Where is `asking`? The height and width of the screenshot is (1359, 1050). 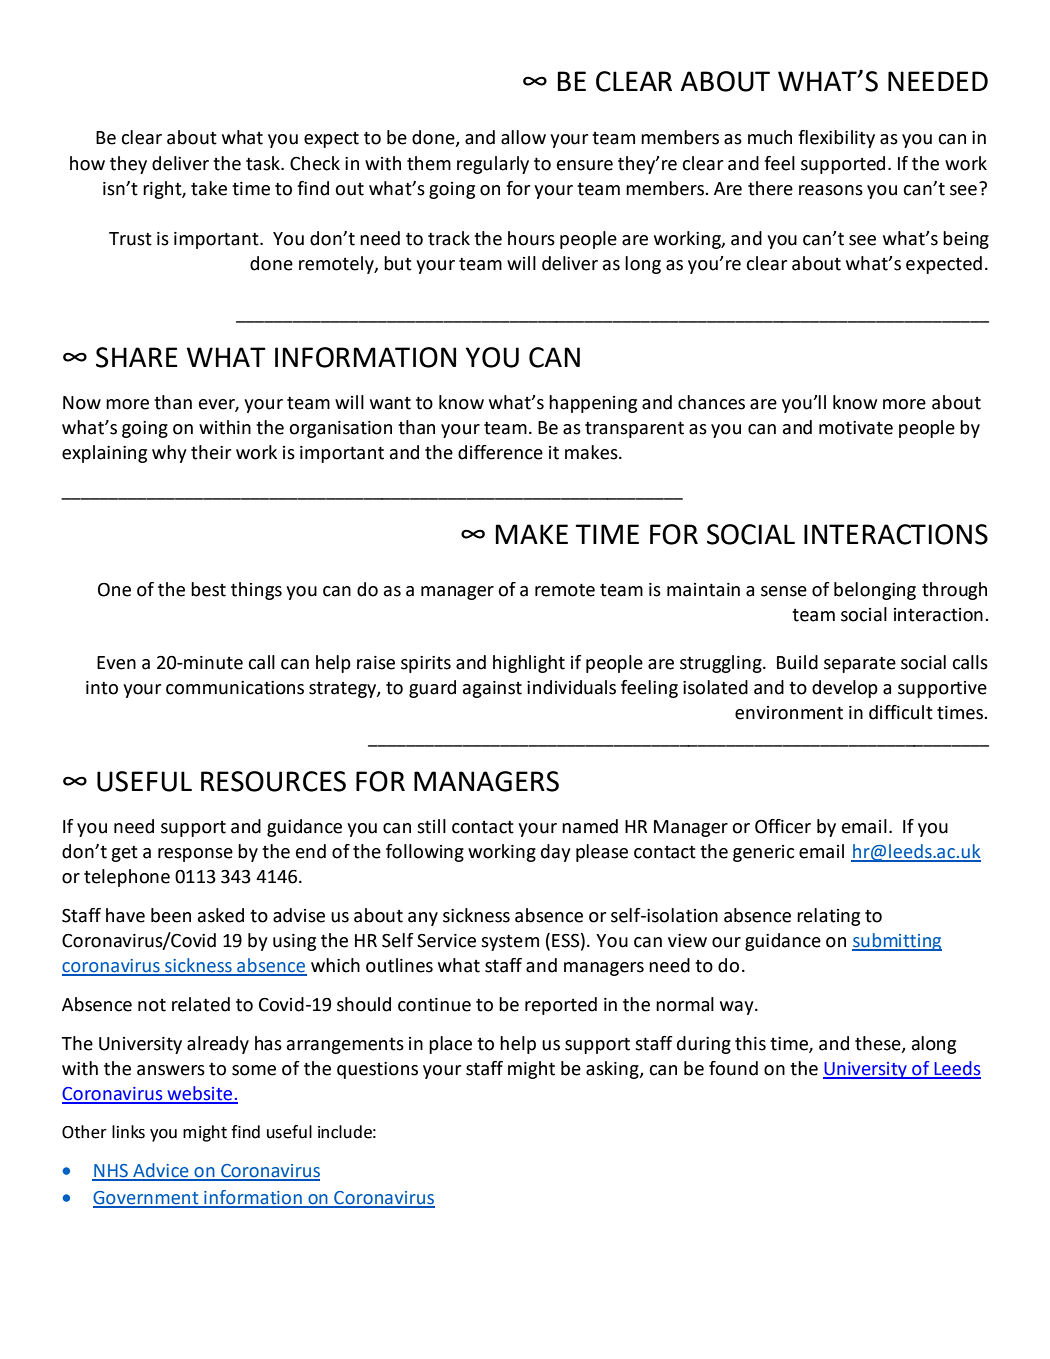 asking is located at coordinates (613, 1070).
